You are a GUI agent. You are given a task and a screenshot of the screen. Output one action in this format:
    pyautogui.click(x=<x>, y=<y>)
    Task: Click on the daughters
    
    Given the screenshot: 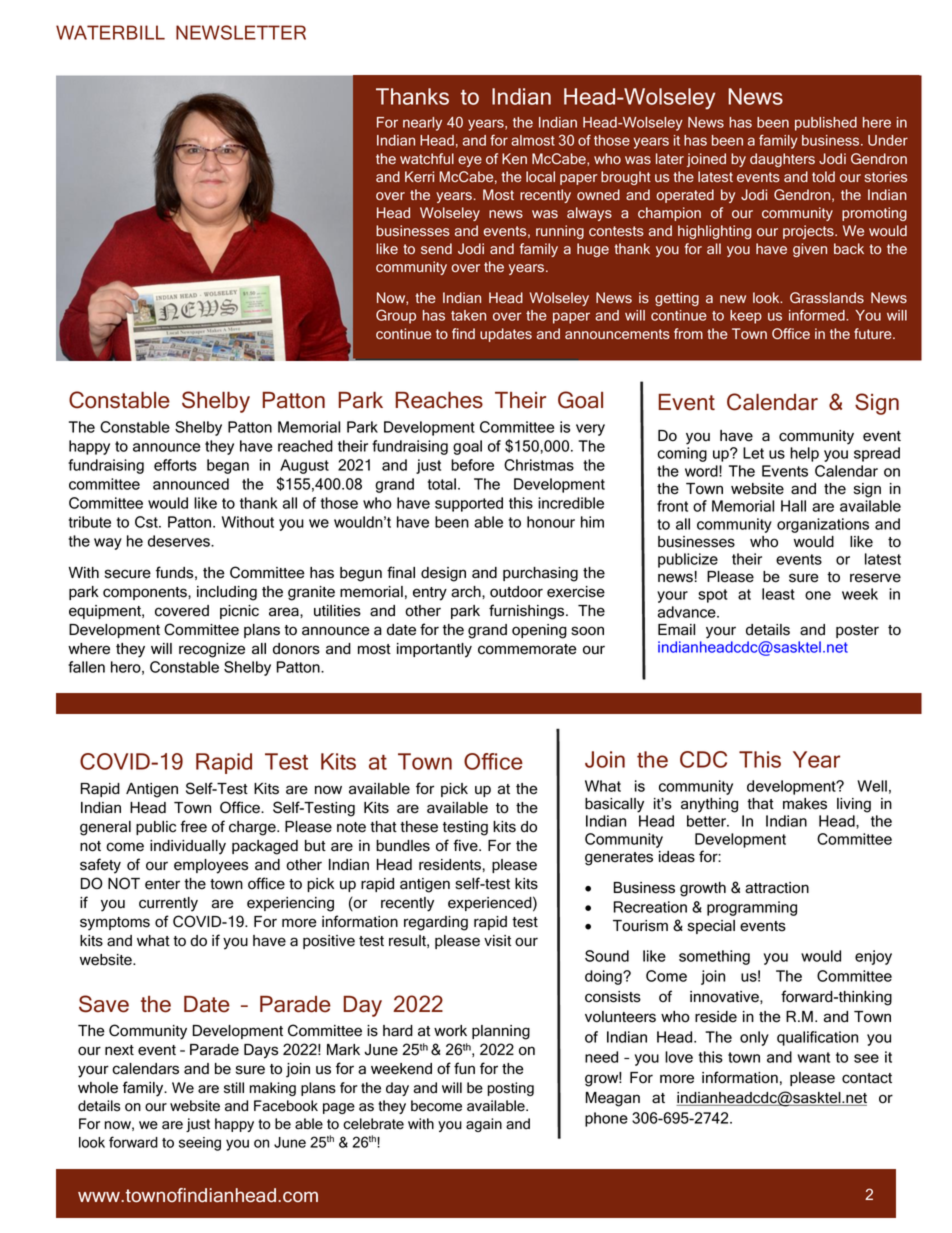 What is the action you would take?
    pyautogui.click(x=782, y=160)
